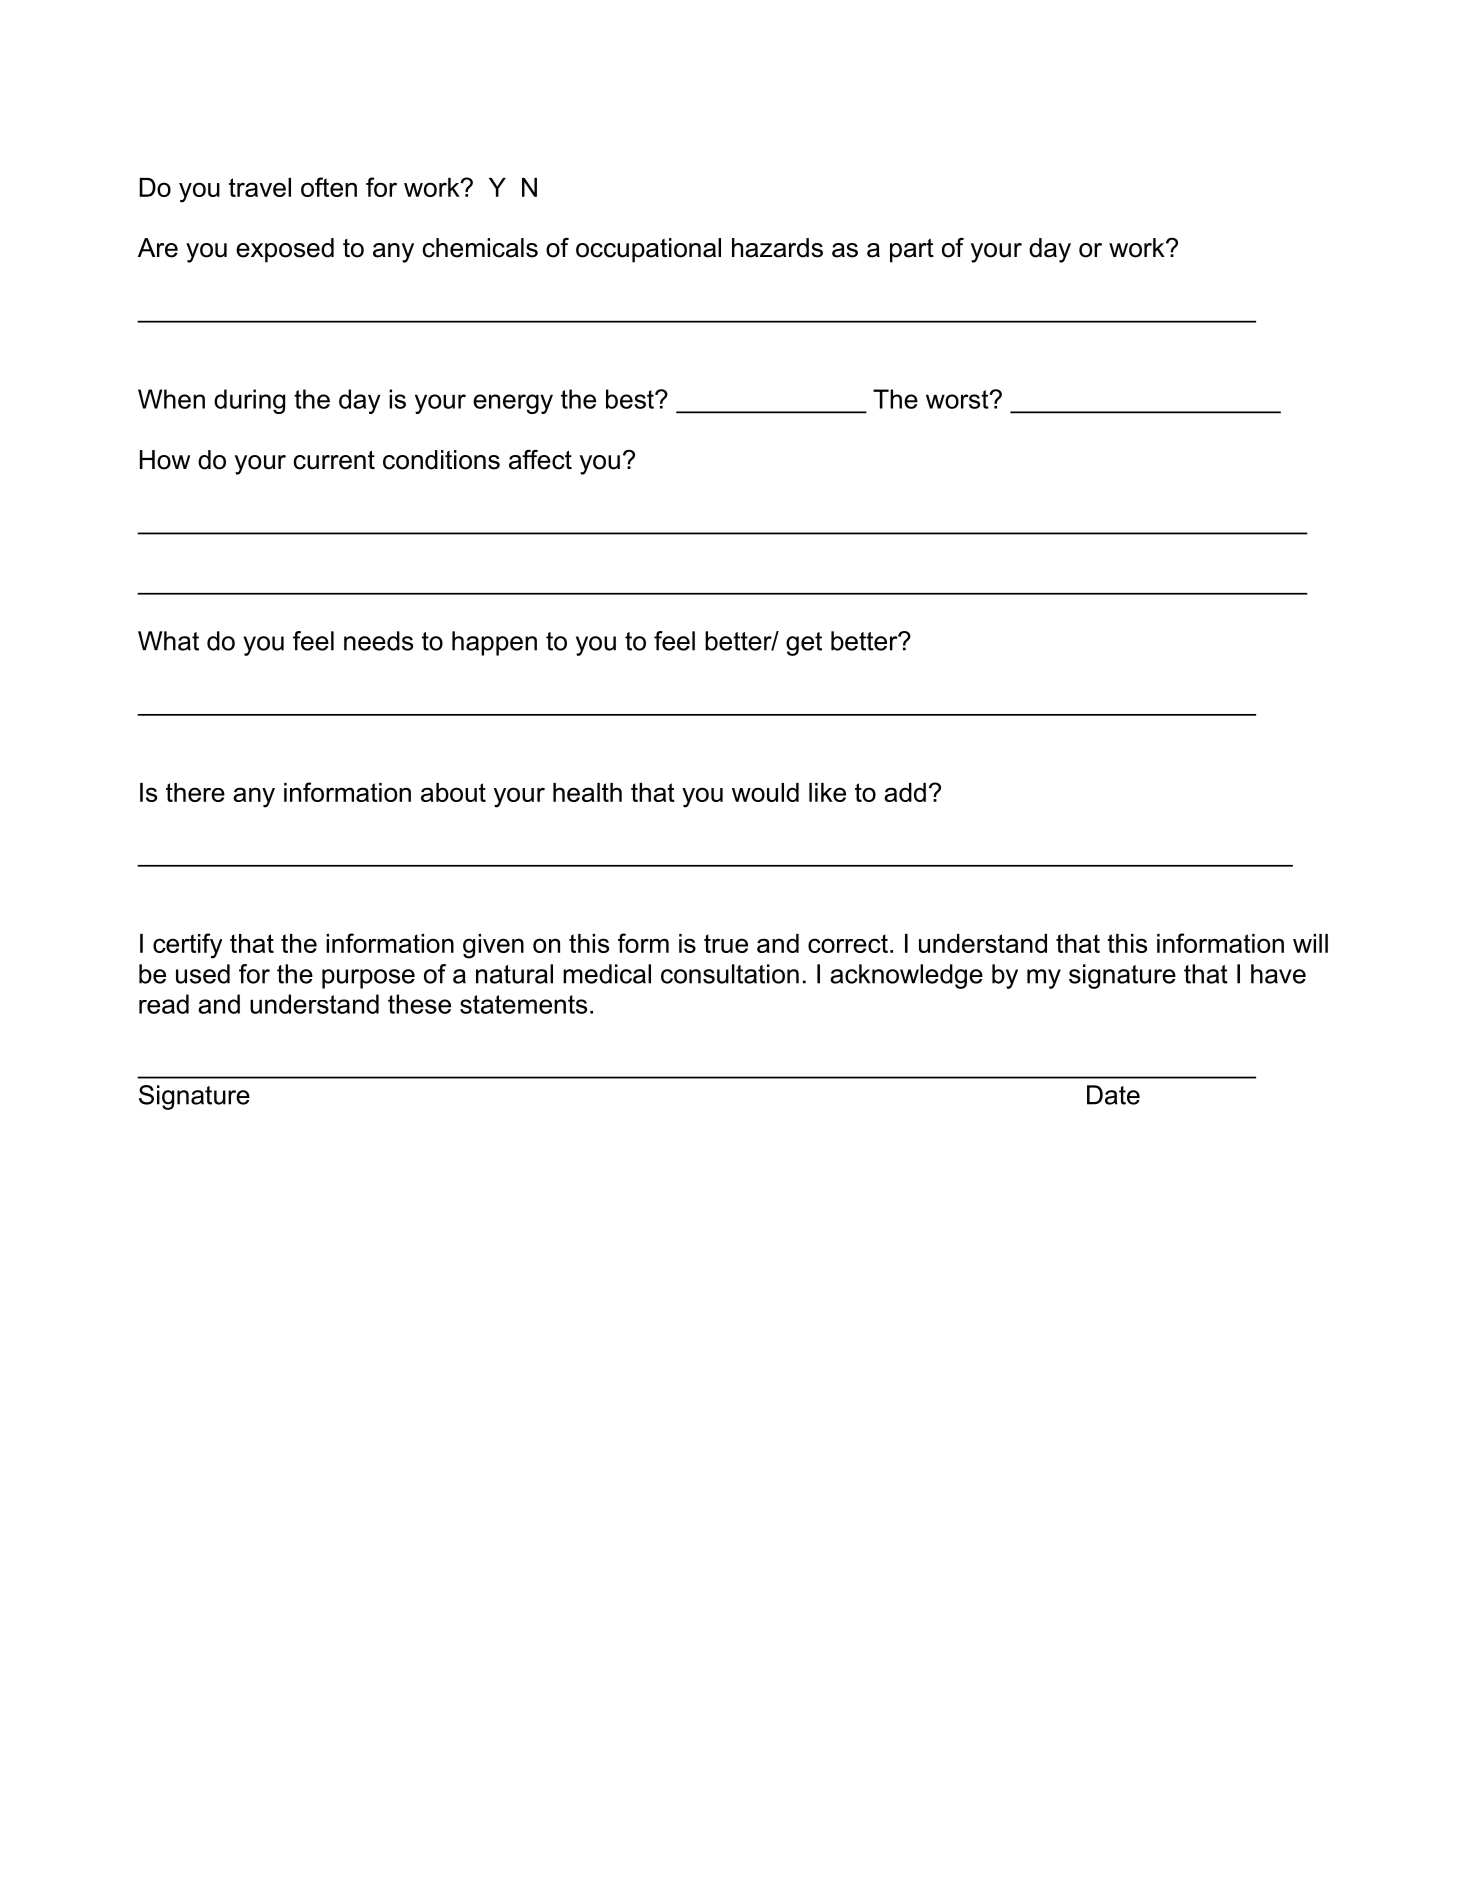  Describe the element at coordinates (1113, 1095) in the screenshot. I see `Date` at that location.
